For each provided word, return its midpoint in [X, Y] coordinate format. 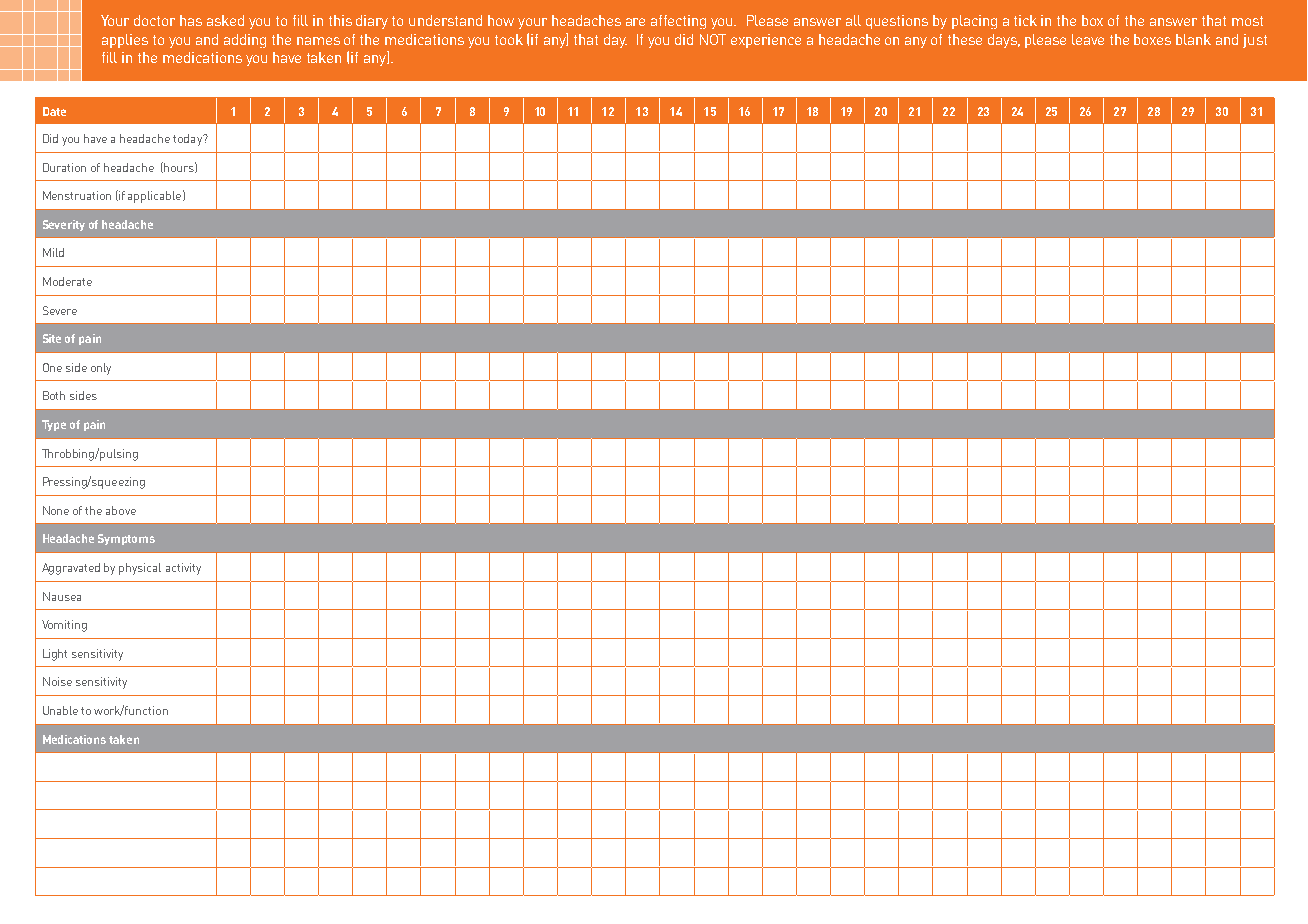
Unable [60, 710]
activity [183, 569]
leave [1088, 39]
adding [245, 41]
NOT [713, 39]
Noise [57, 681]
